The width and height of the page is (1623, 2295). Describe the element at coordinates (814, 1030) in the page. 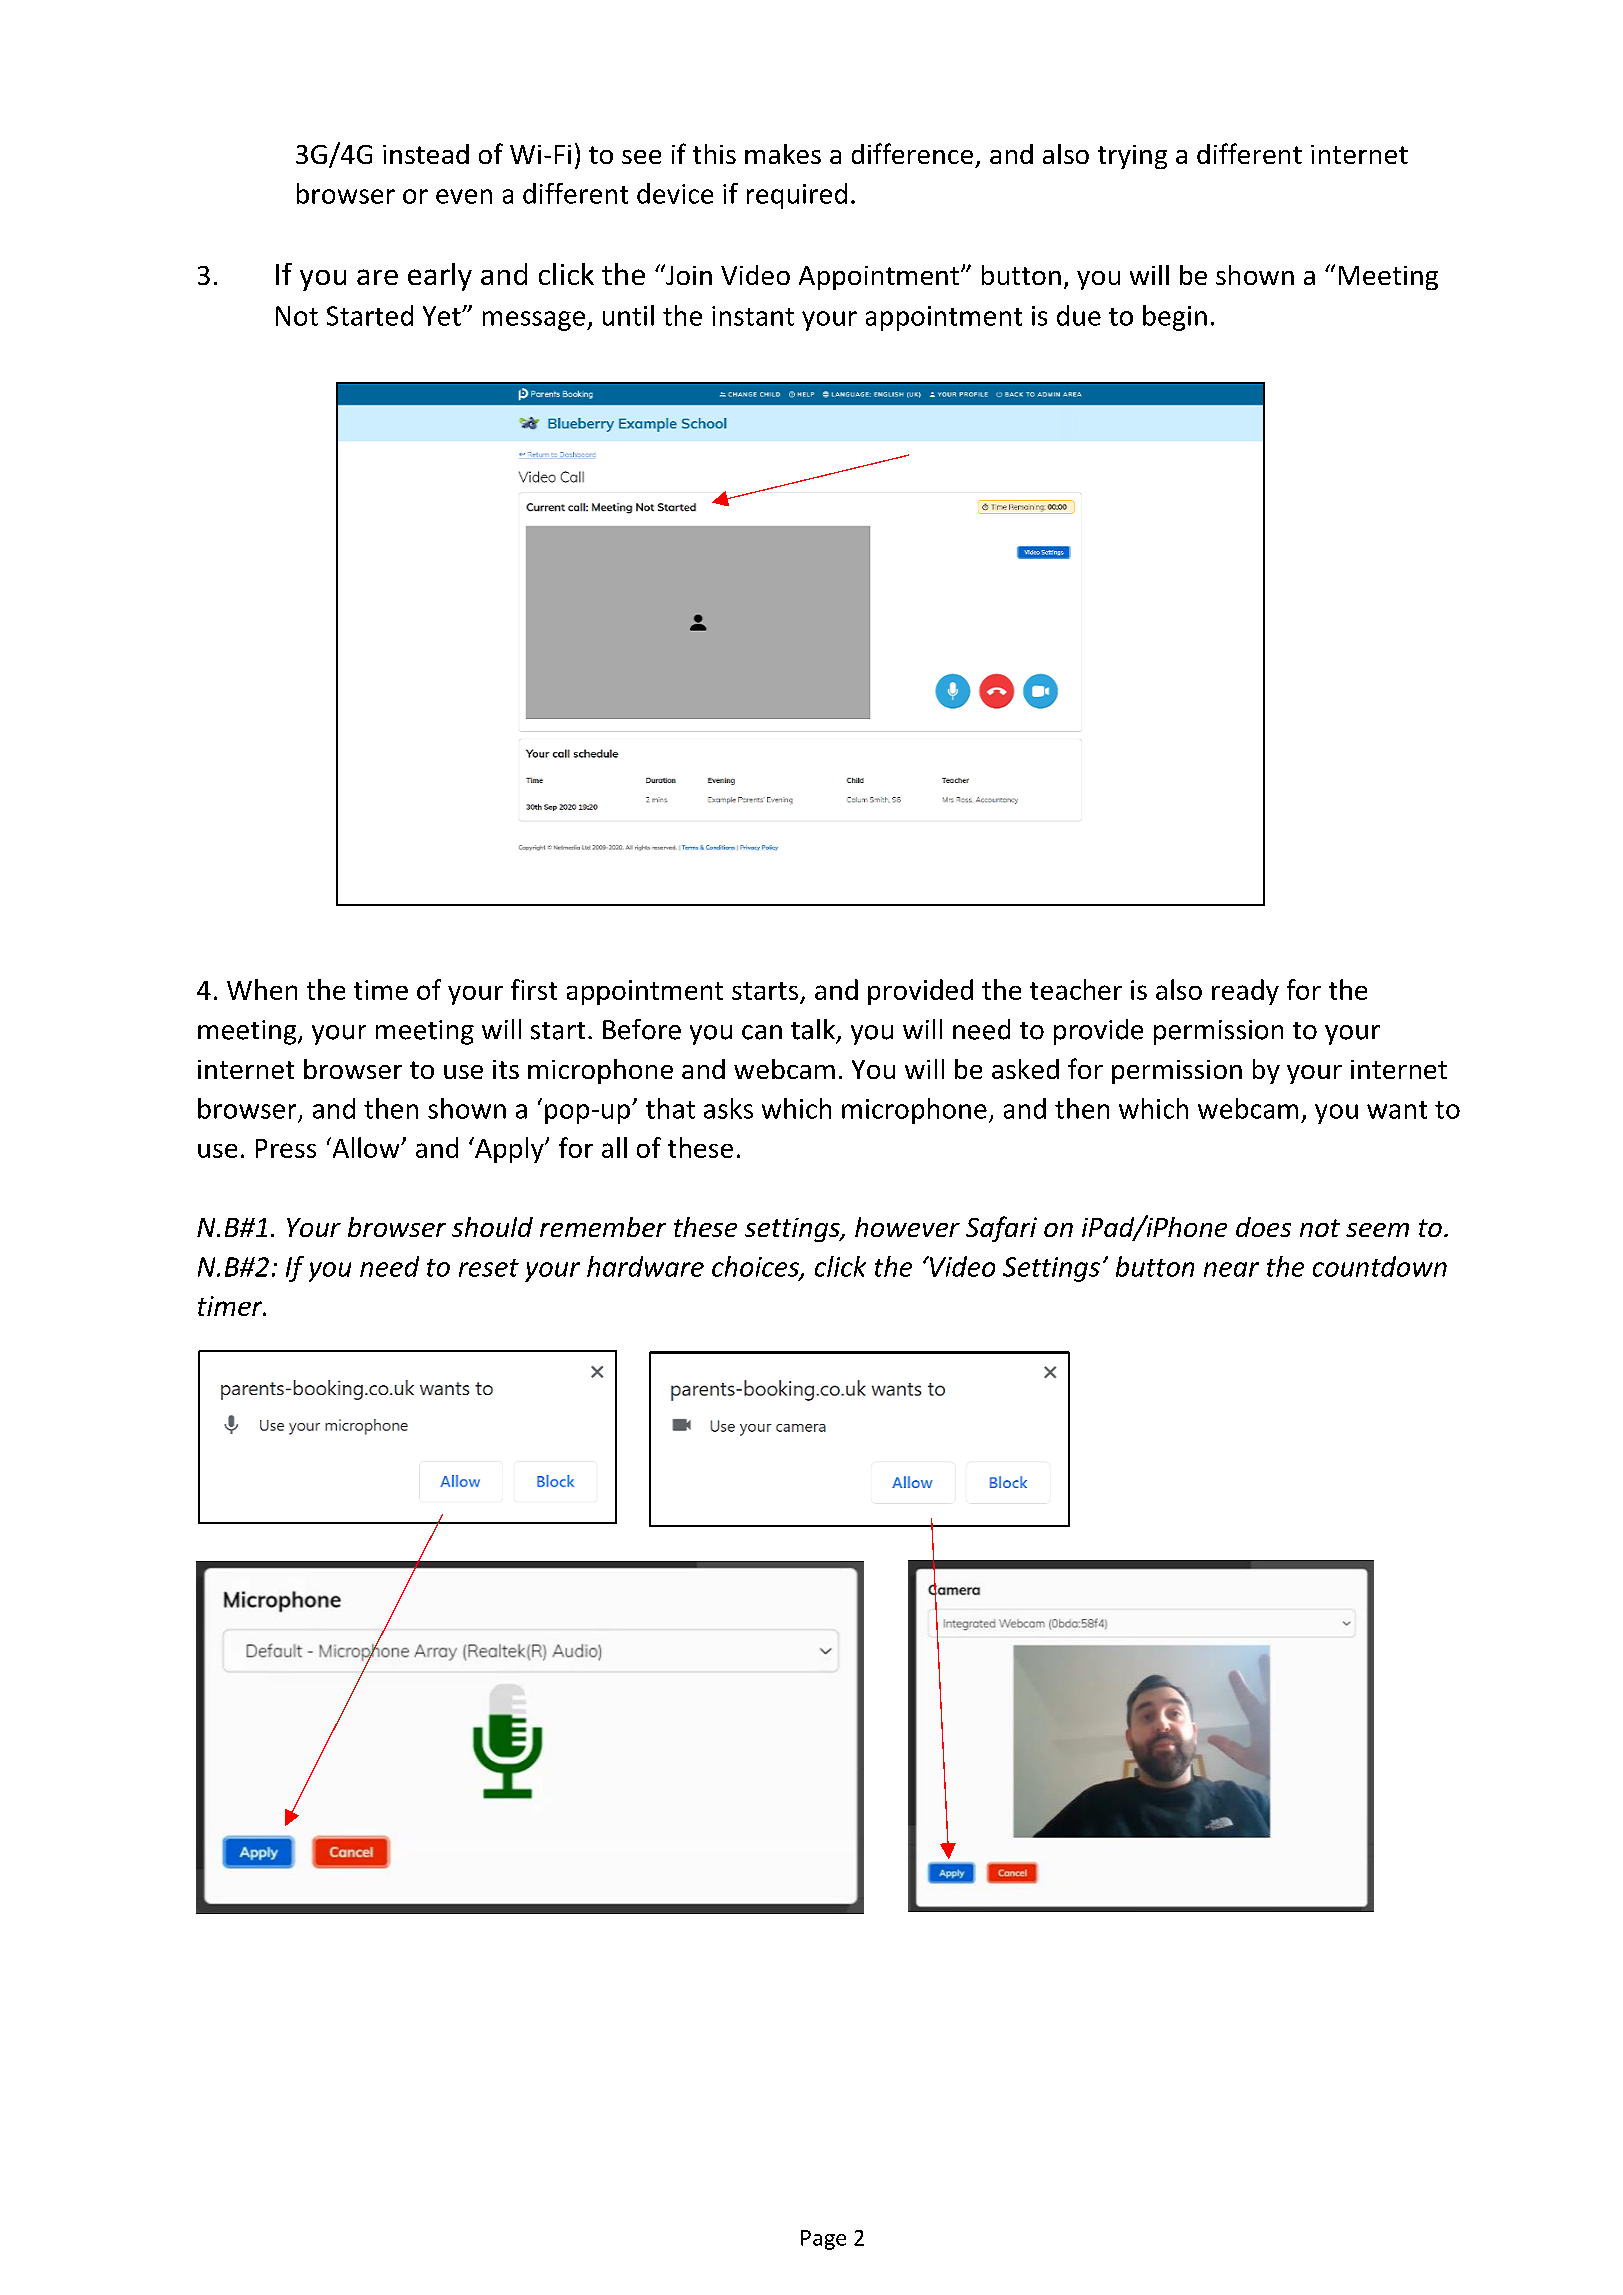

I see `talk` at that location.
